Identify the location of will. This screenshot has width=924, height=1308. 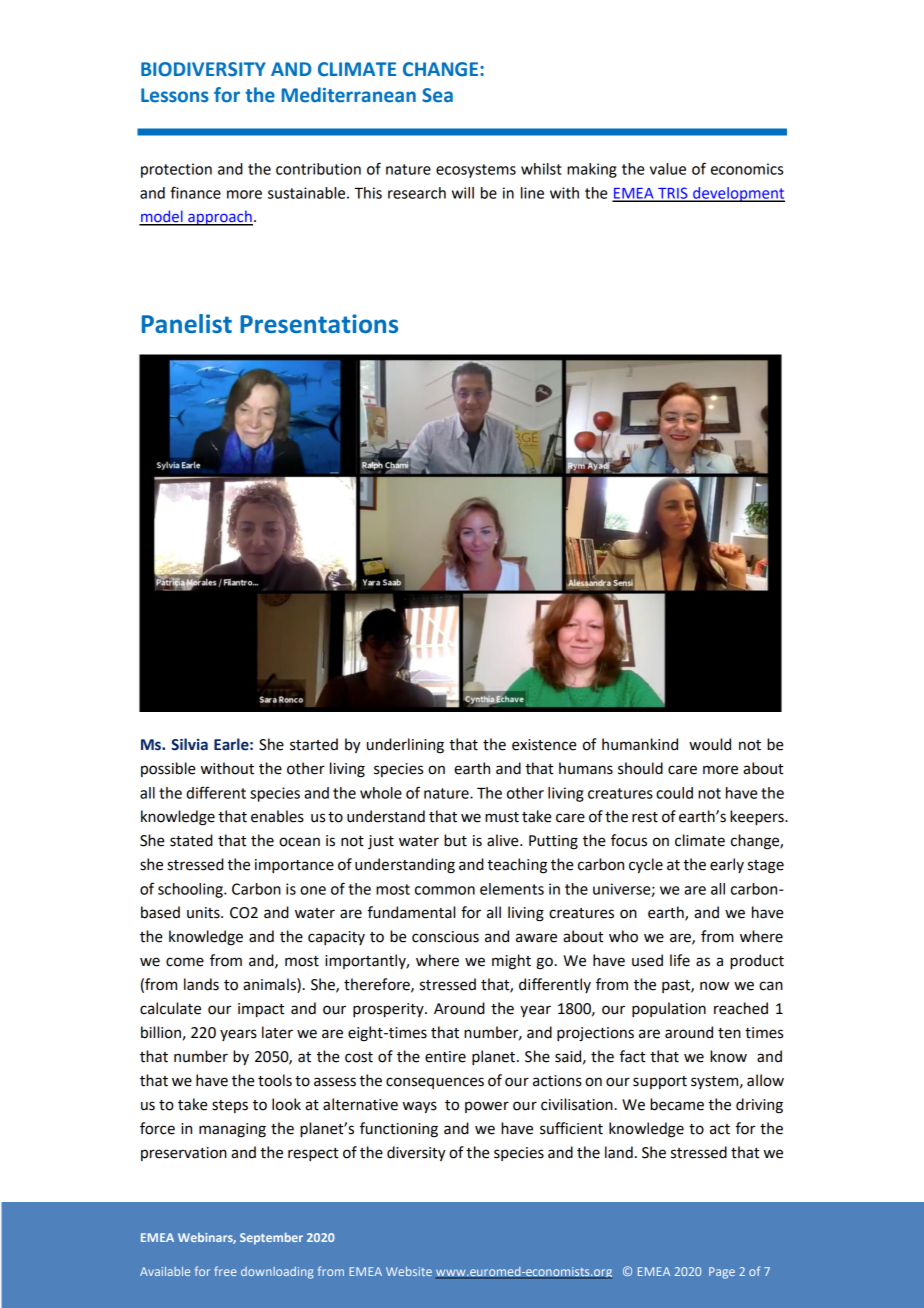
(463, 193).
